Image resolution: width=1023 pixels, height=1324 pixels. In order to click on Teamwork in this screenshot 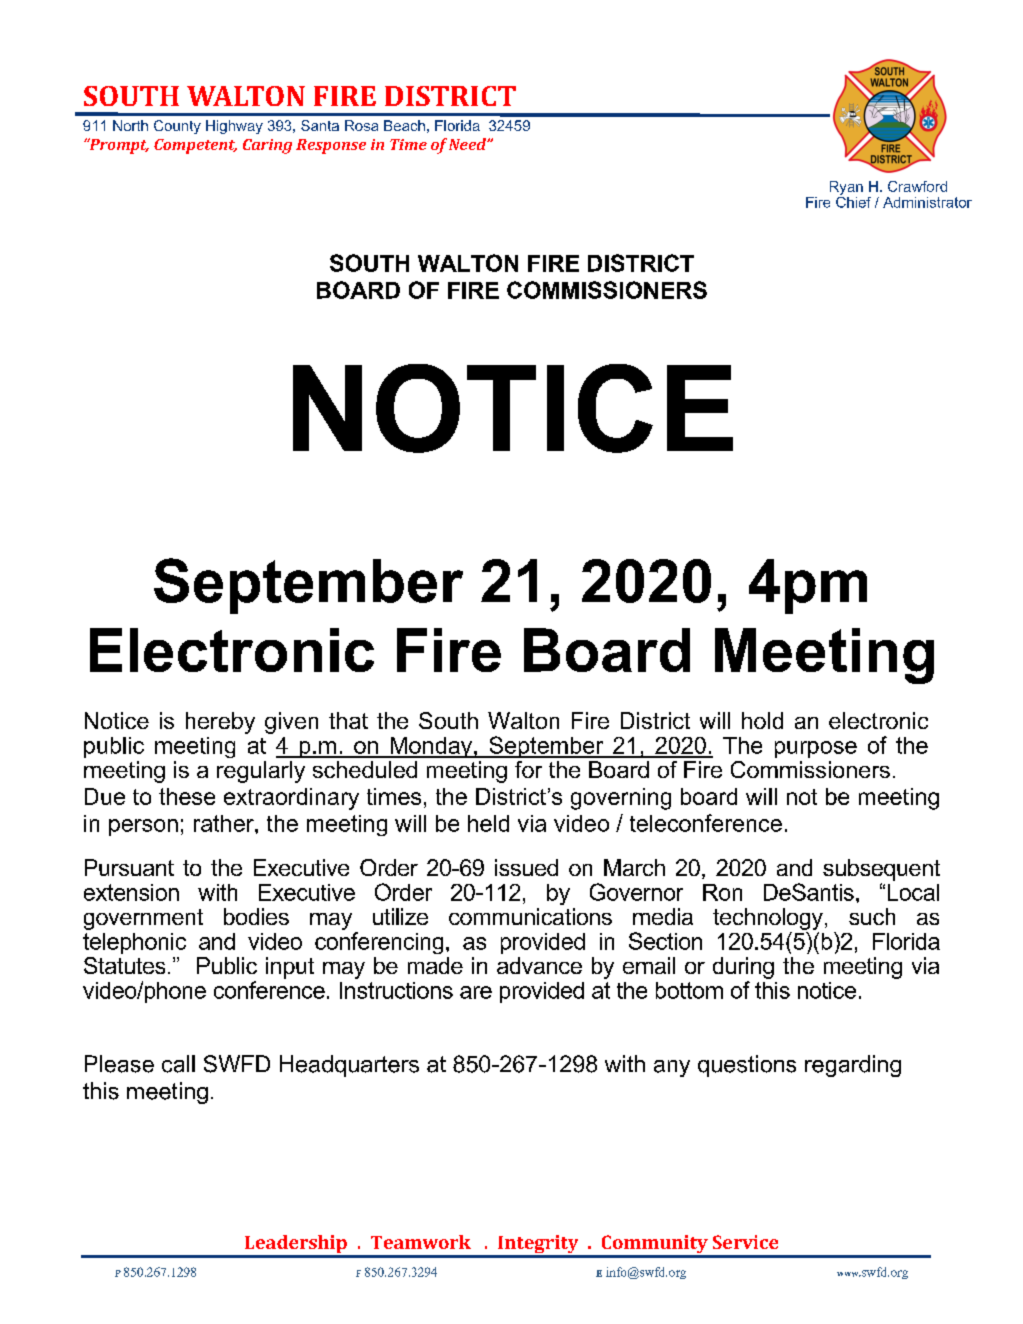, I will do `click(421, 1242)`.
